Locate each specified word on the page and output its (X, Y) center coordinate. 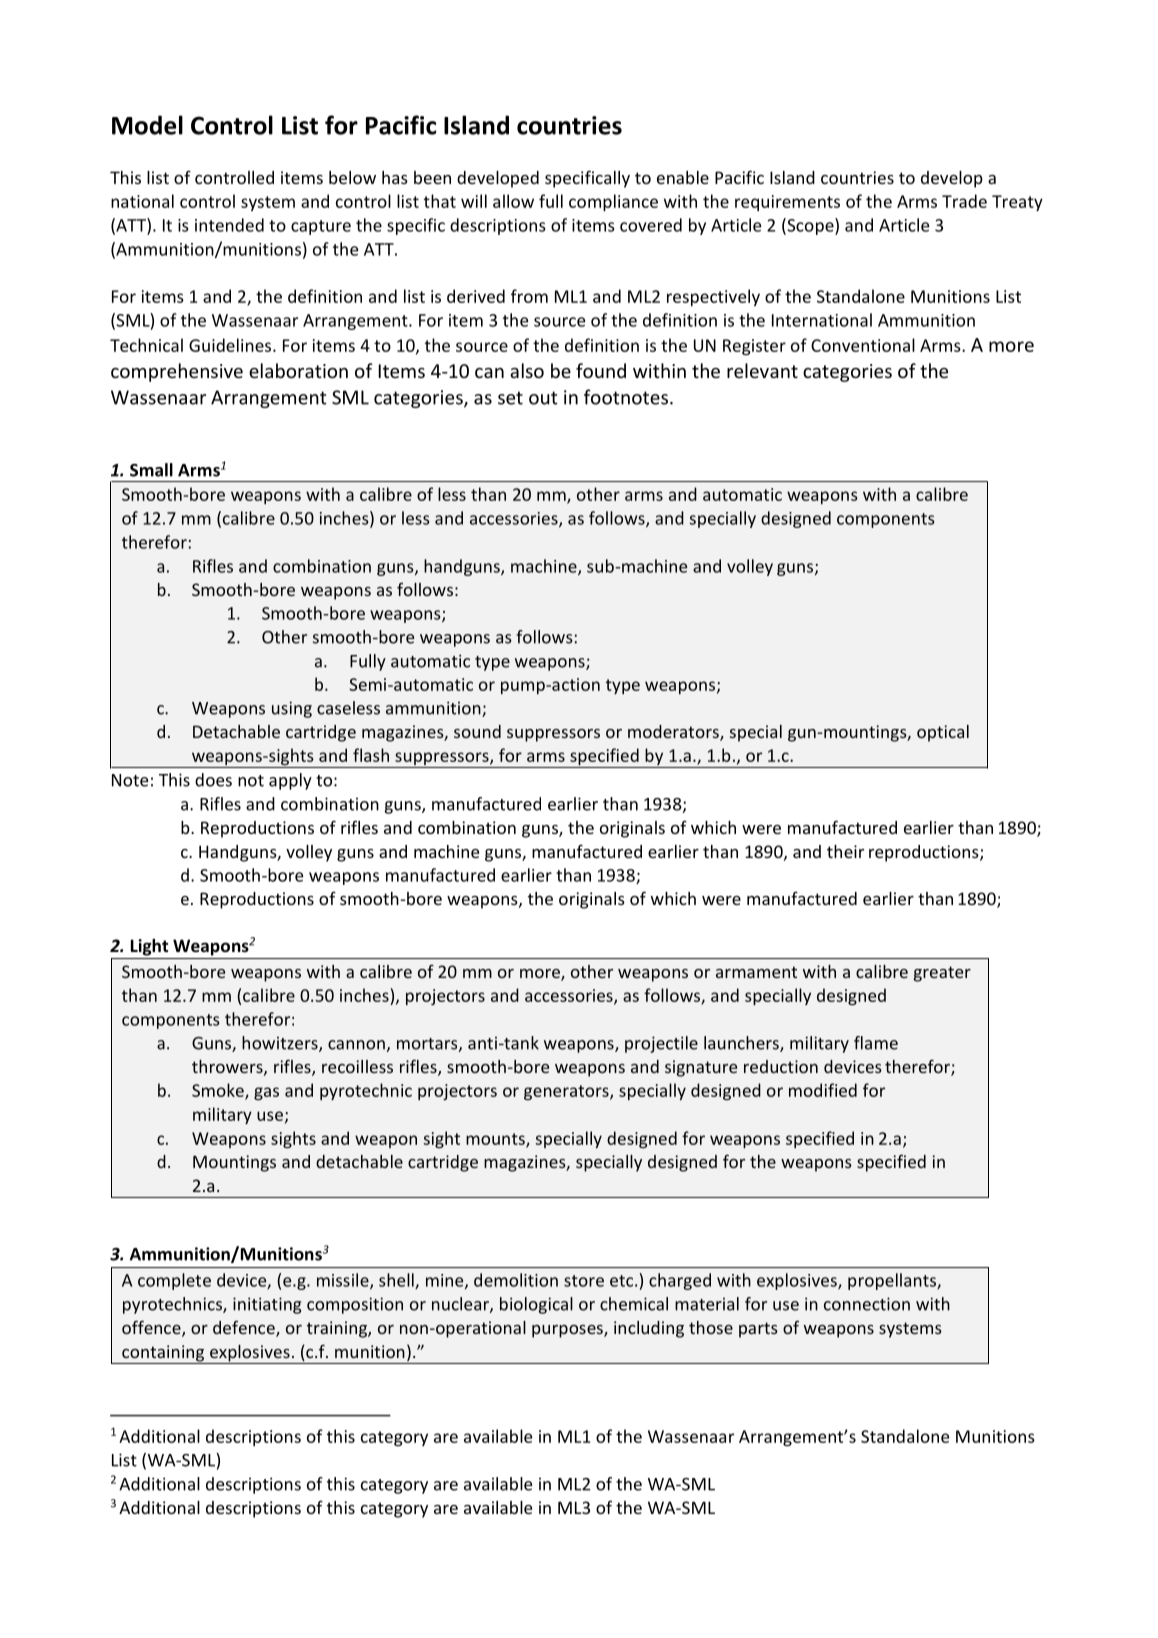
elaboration (298, 370)
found (601, 370)
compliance (613, 202)
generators (567, 1092)
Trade (964, 201)
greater (942, 974)
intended (229, 225)
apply (290, 781)
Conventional (863, 345)
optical (943, 733)
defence (245, 1328)
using (292, 709)
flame (876, 1043)
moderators (674, 733)
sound (477, 731)
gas (266, 1093)
